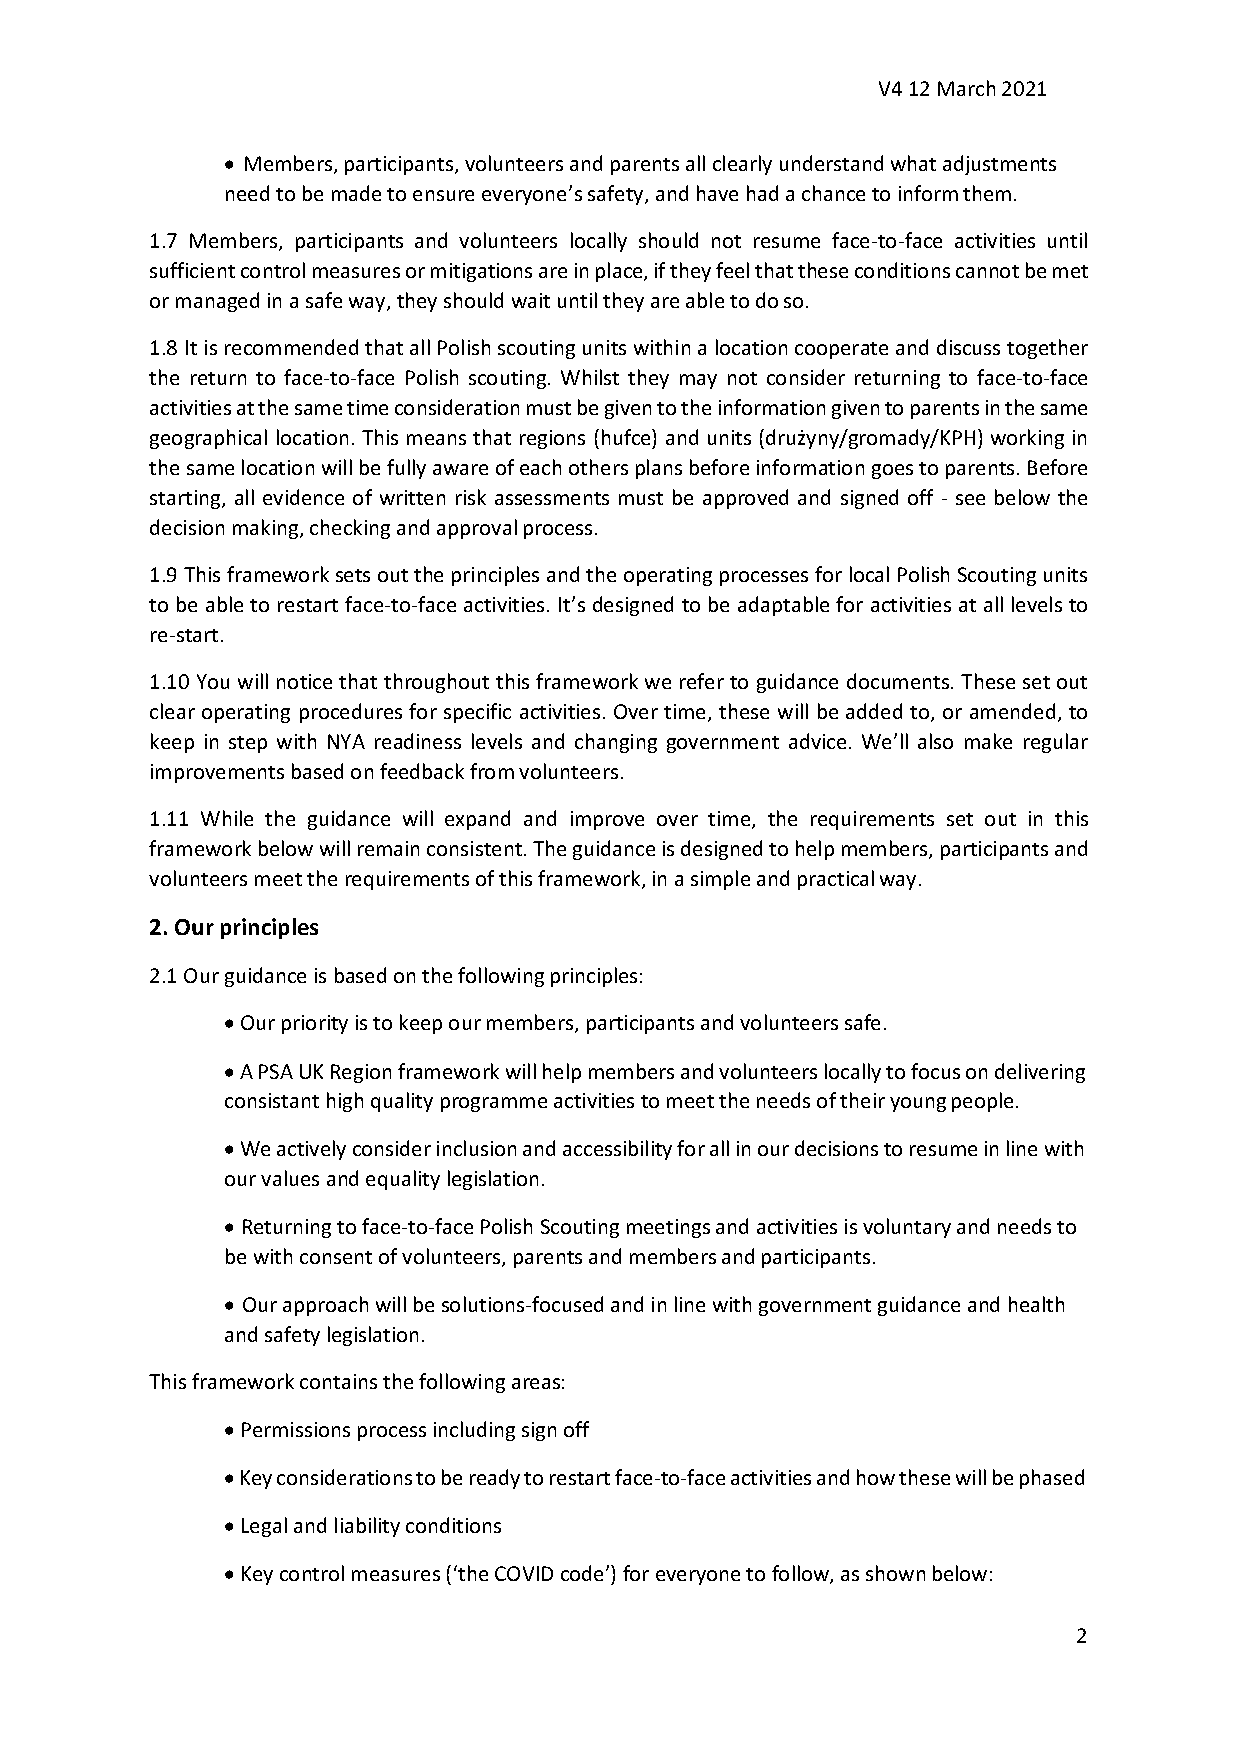  What do you see at coordinates (702, 681) in the image?
I see `refer` at bounding box center [702, 681].
